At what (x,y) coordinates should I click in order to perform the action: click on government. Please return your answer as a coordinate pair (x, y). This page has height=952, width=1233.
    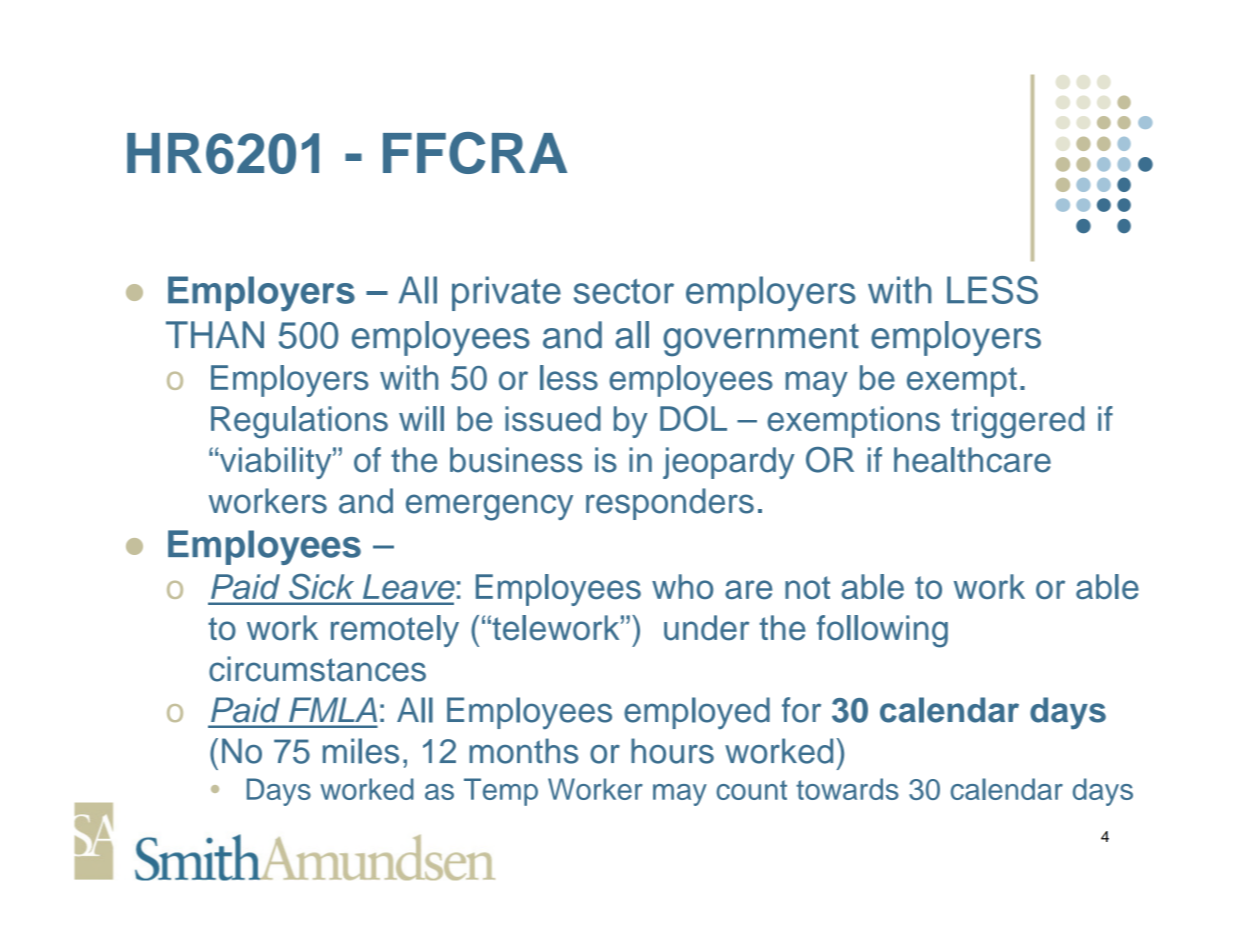
    Looking at the image, I should click on (761, 340).
